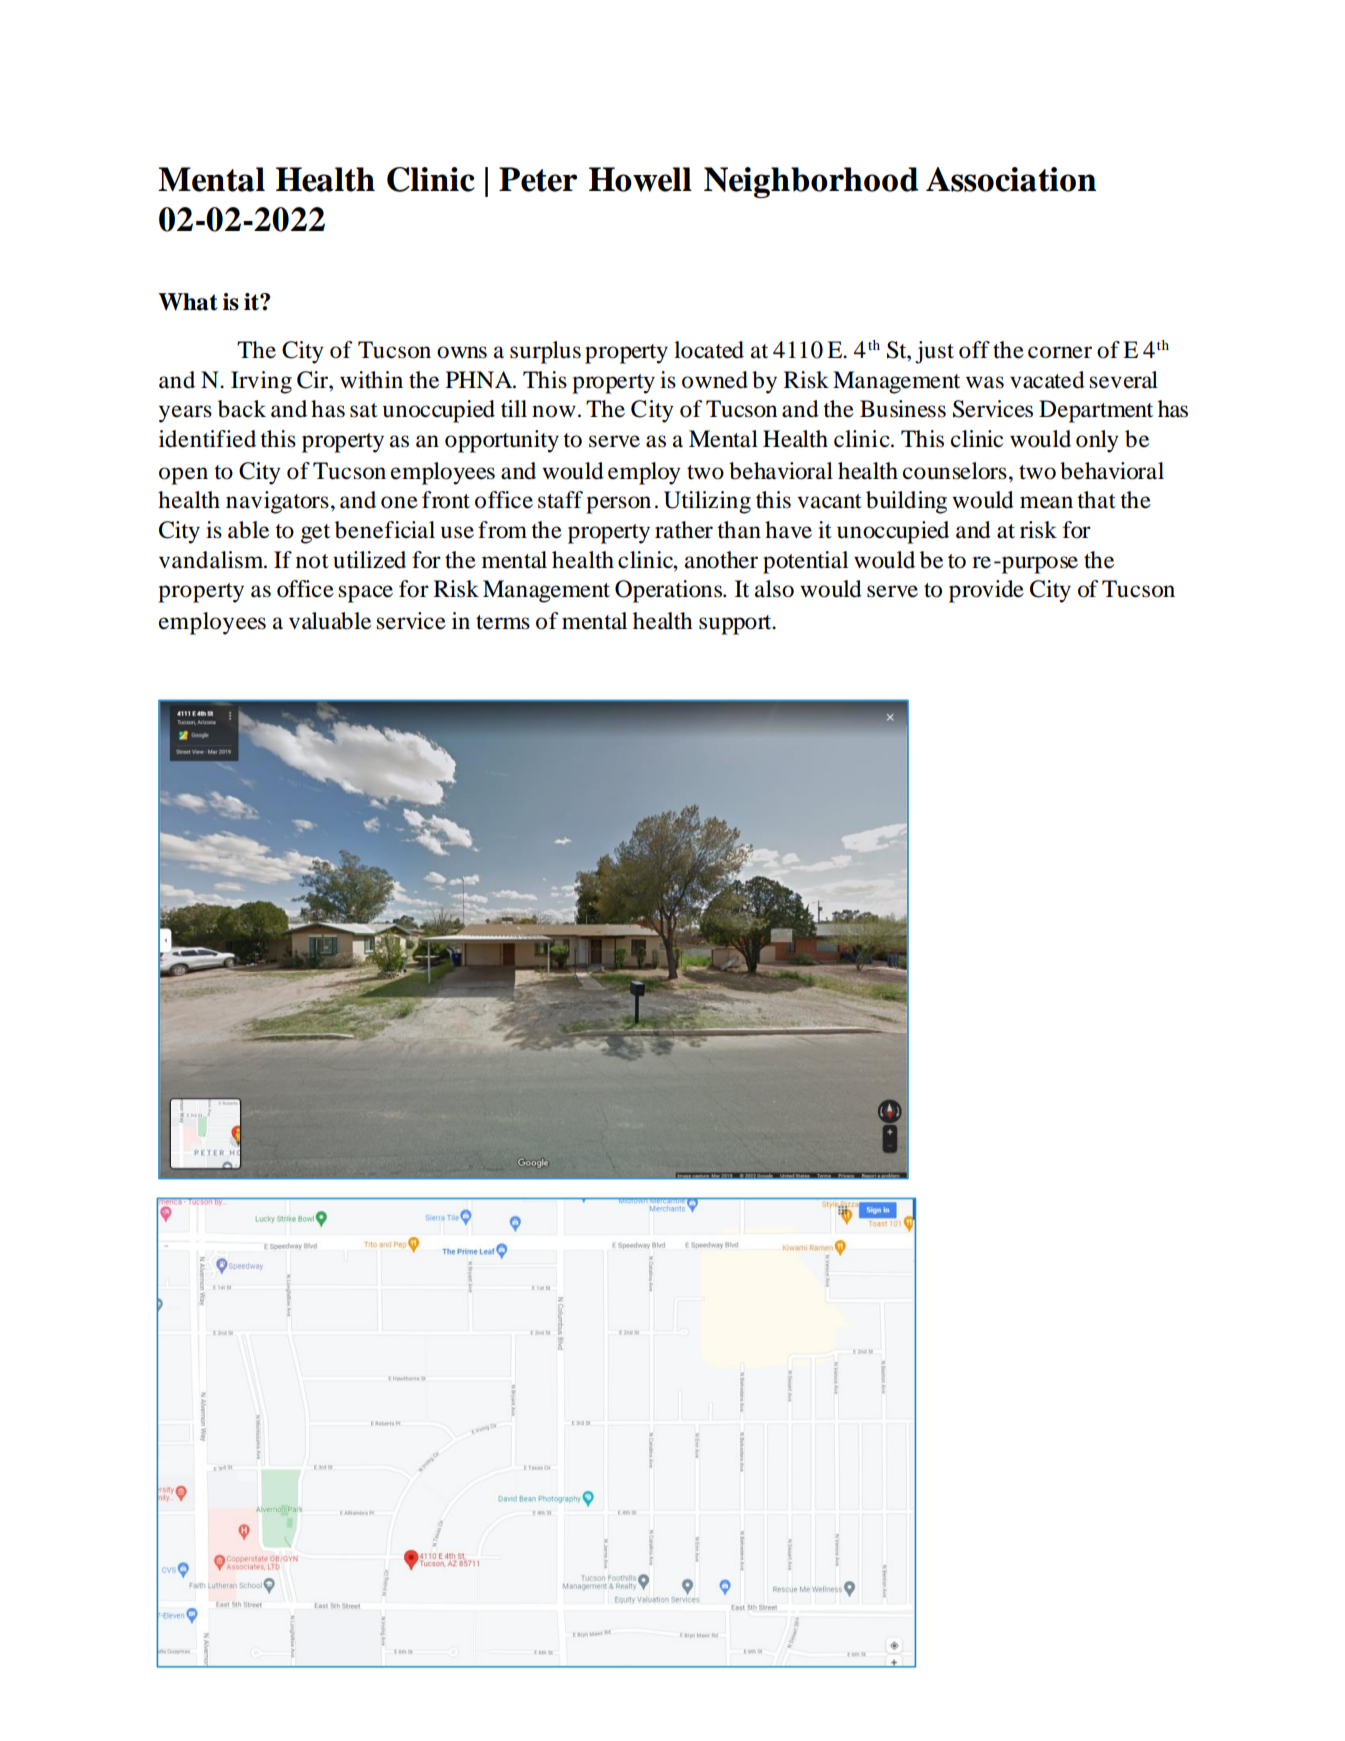 Image resolution: width=1345 pixels, height=1741 pixels. Describe the element at coordinates (1011, 179) in the document. I see `Association` at that location.
